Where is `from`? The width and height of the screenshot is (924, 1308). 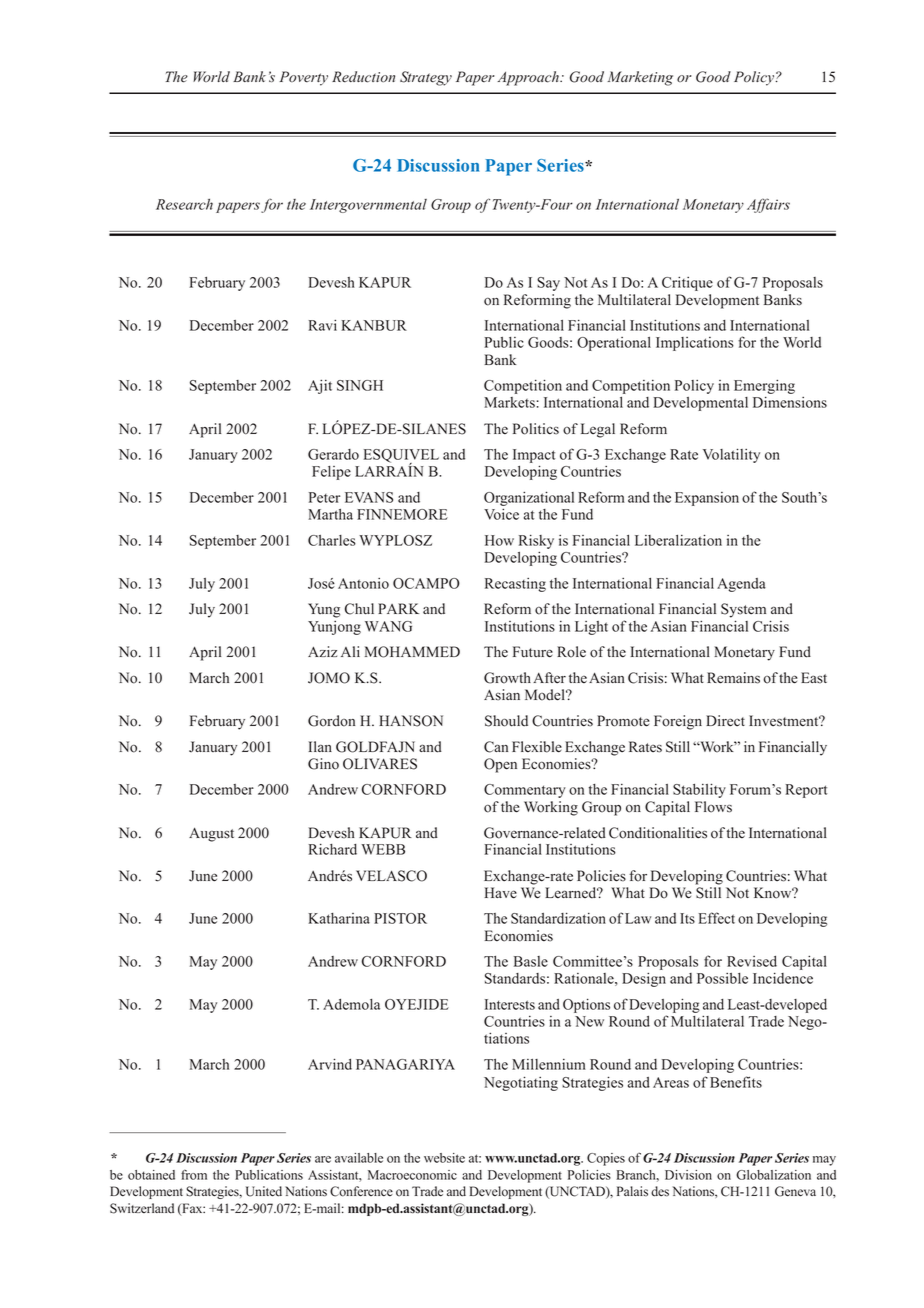
from is located at coordinates (194, 1175).
